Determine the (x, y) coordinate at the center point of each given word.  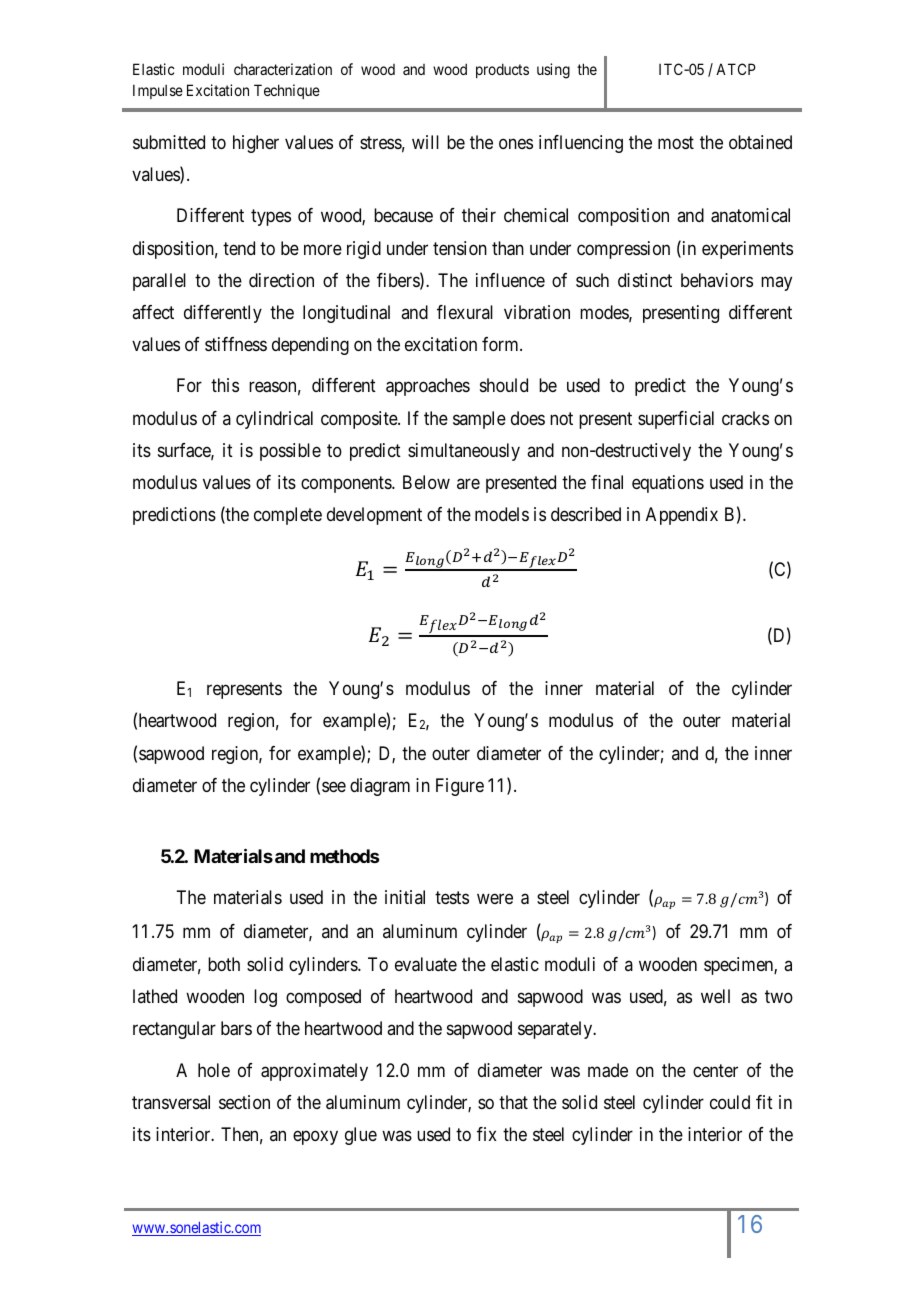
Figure (460, 787)
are (468, 483)
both (224, 964)
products (502, 70)
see (334, 786)
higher (256, 144)
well (715, 996)
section (244, 1102)
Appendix (682, 516)
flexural (465, 312)
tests (452, 897)
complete (288, 516)
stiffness (236, 344)
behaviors (717, 280)
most (676, 142)
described (586, 514)
